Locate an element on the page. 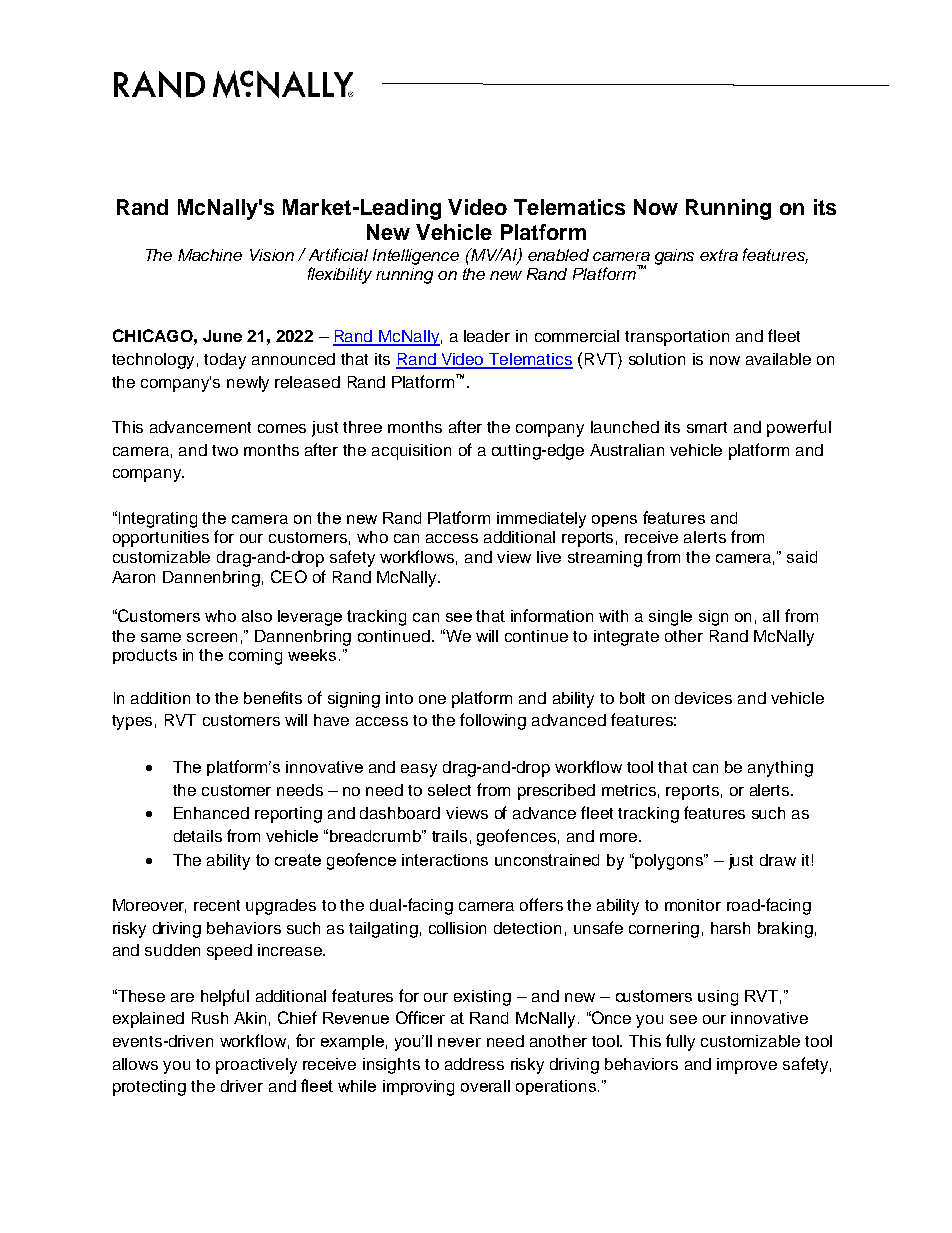  address is located at coordinates (474, 1064).
